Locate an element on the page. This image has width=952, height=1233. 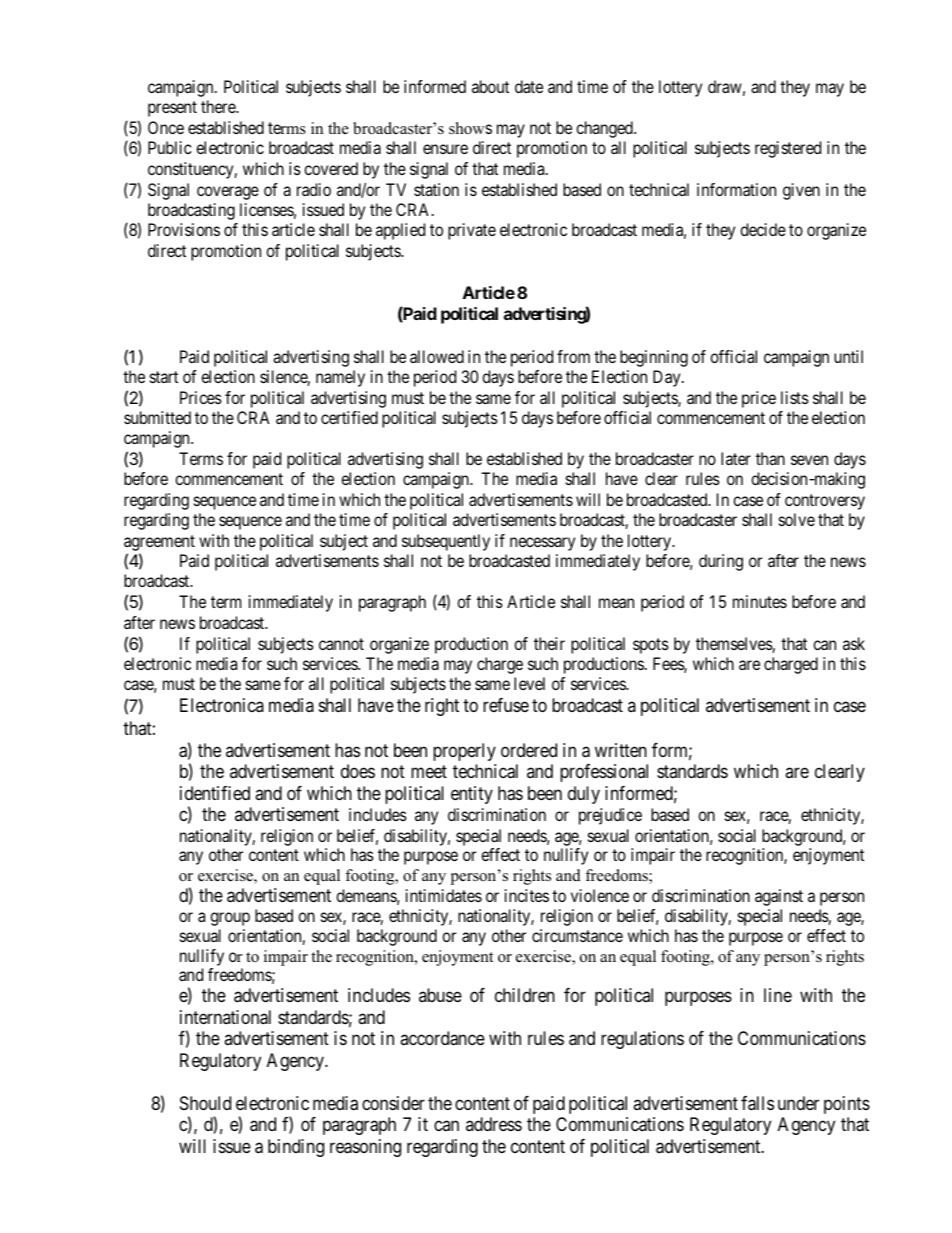
Should is located at coordinates (205, 1103).
